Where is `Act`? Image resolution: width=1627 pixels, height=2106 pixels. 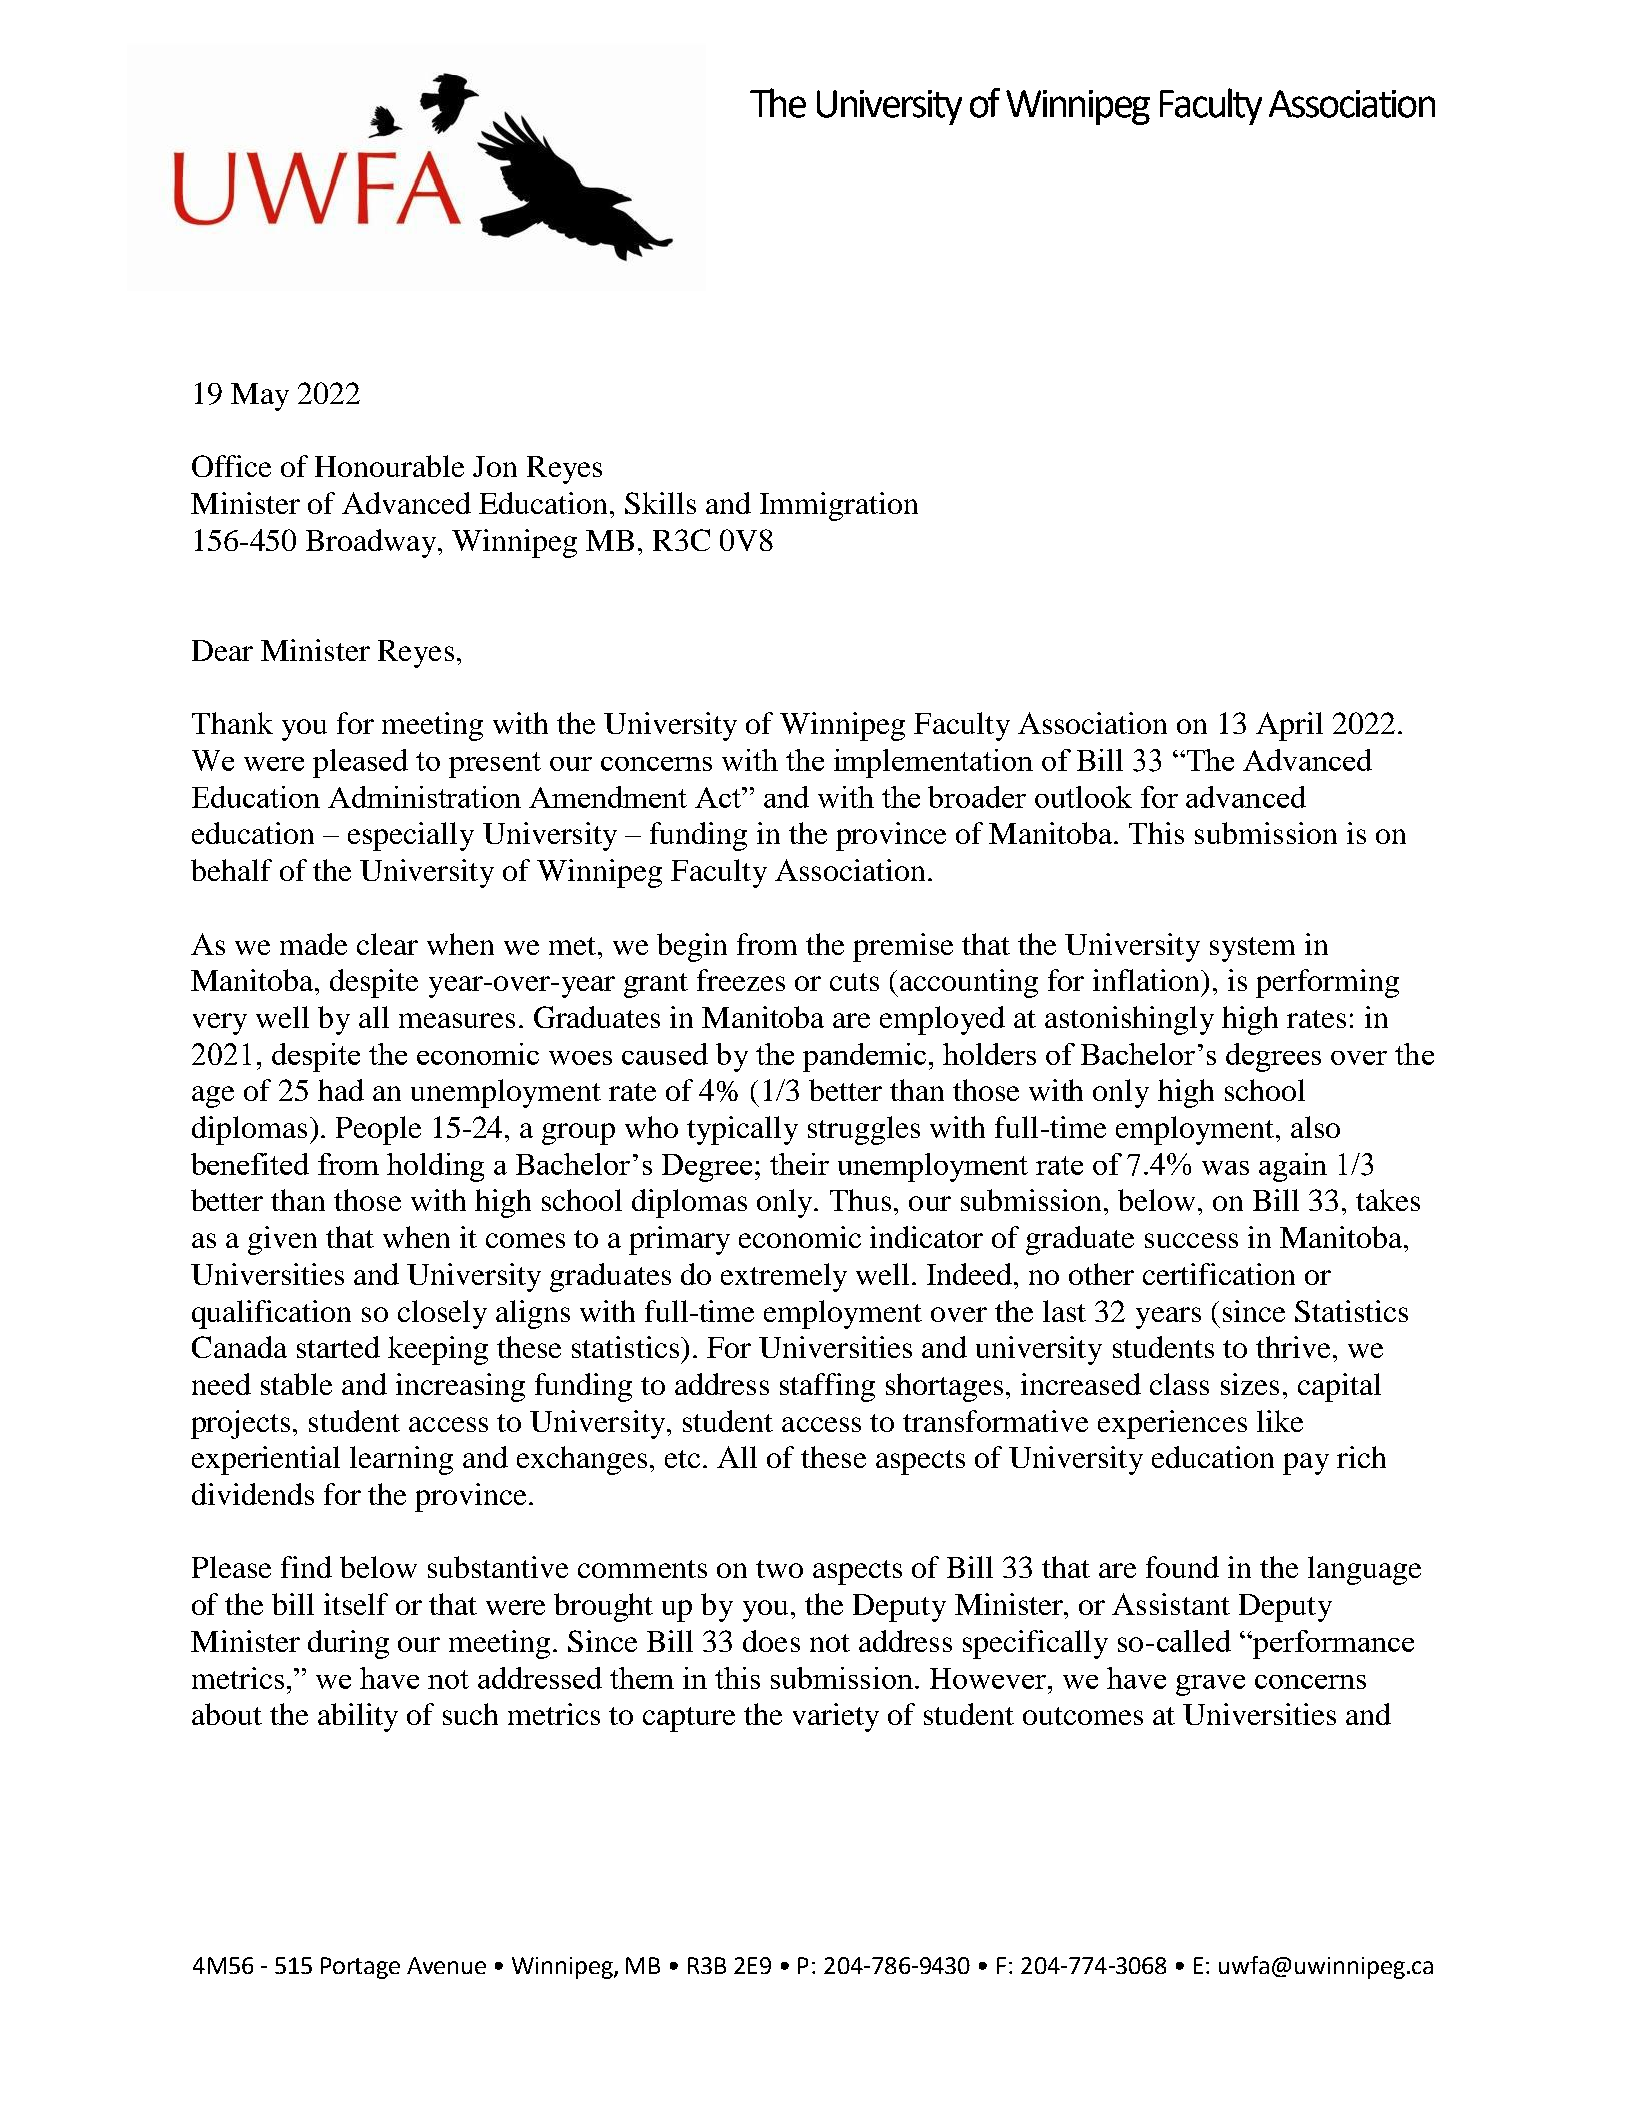
Act is located at coordinates (719, 797).
